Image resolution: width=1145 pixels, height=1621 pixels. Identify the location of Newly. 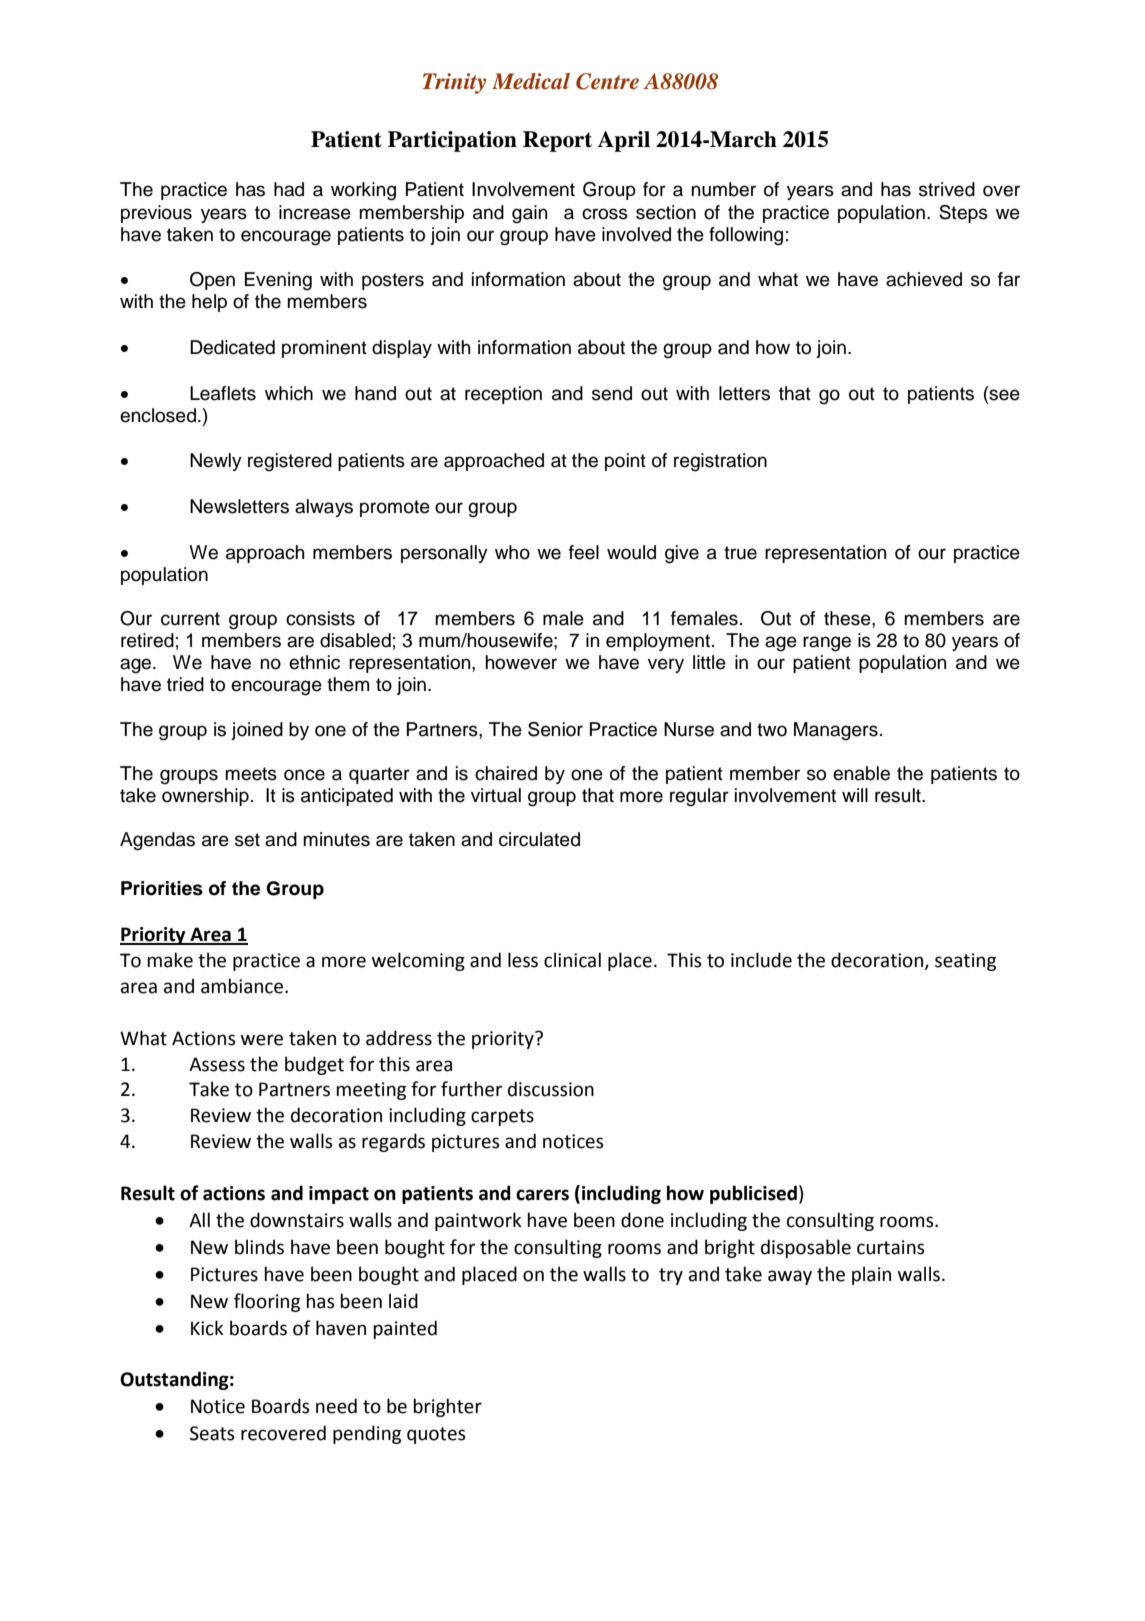
(216, 462).
